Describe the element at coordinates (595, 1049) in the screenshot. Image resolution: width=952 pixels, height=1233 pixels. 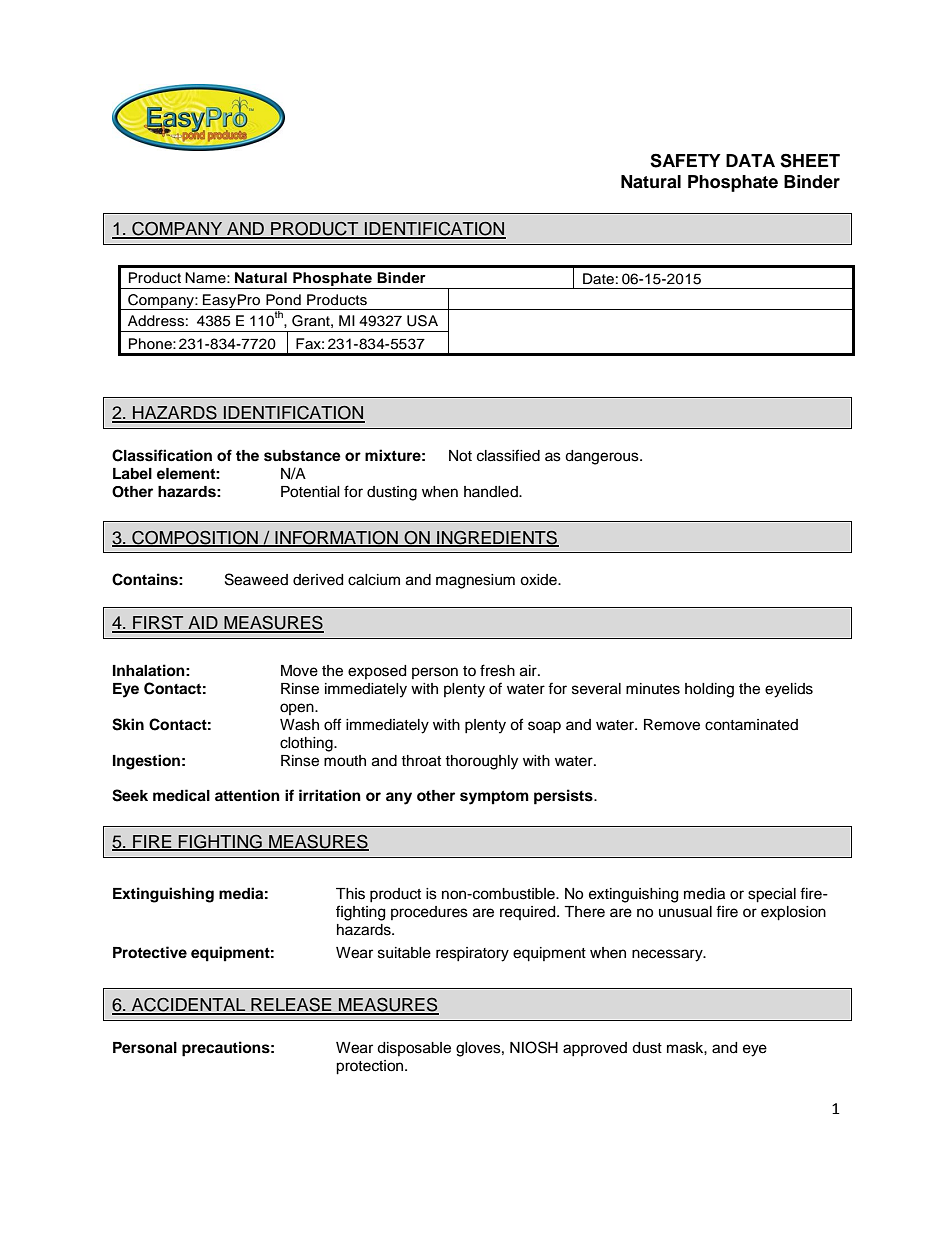
I see `approved` at that location.
